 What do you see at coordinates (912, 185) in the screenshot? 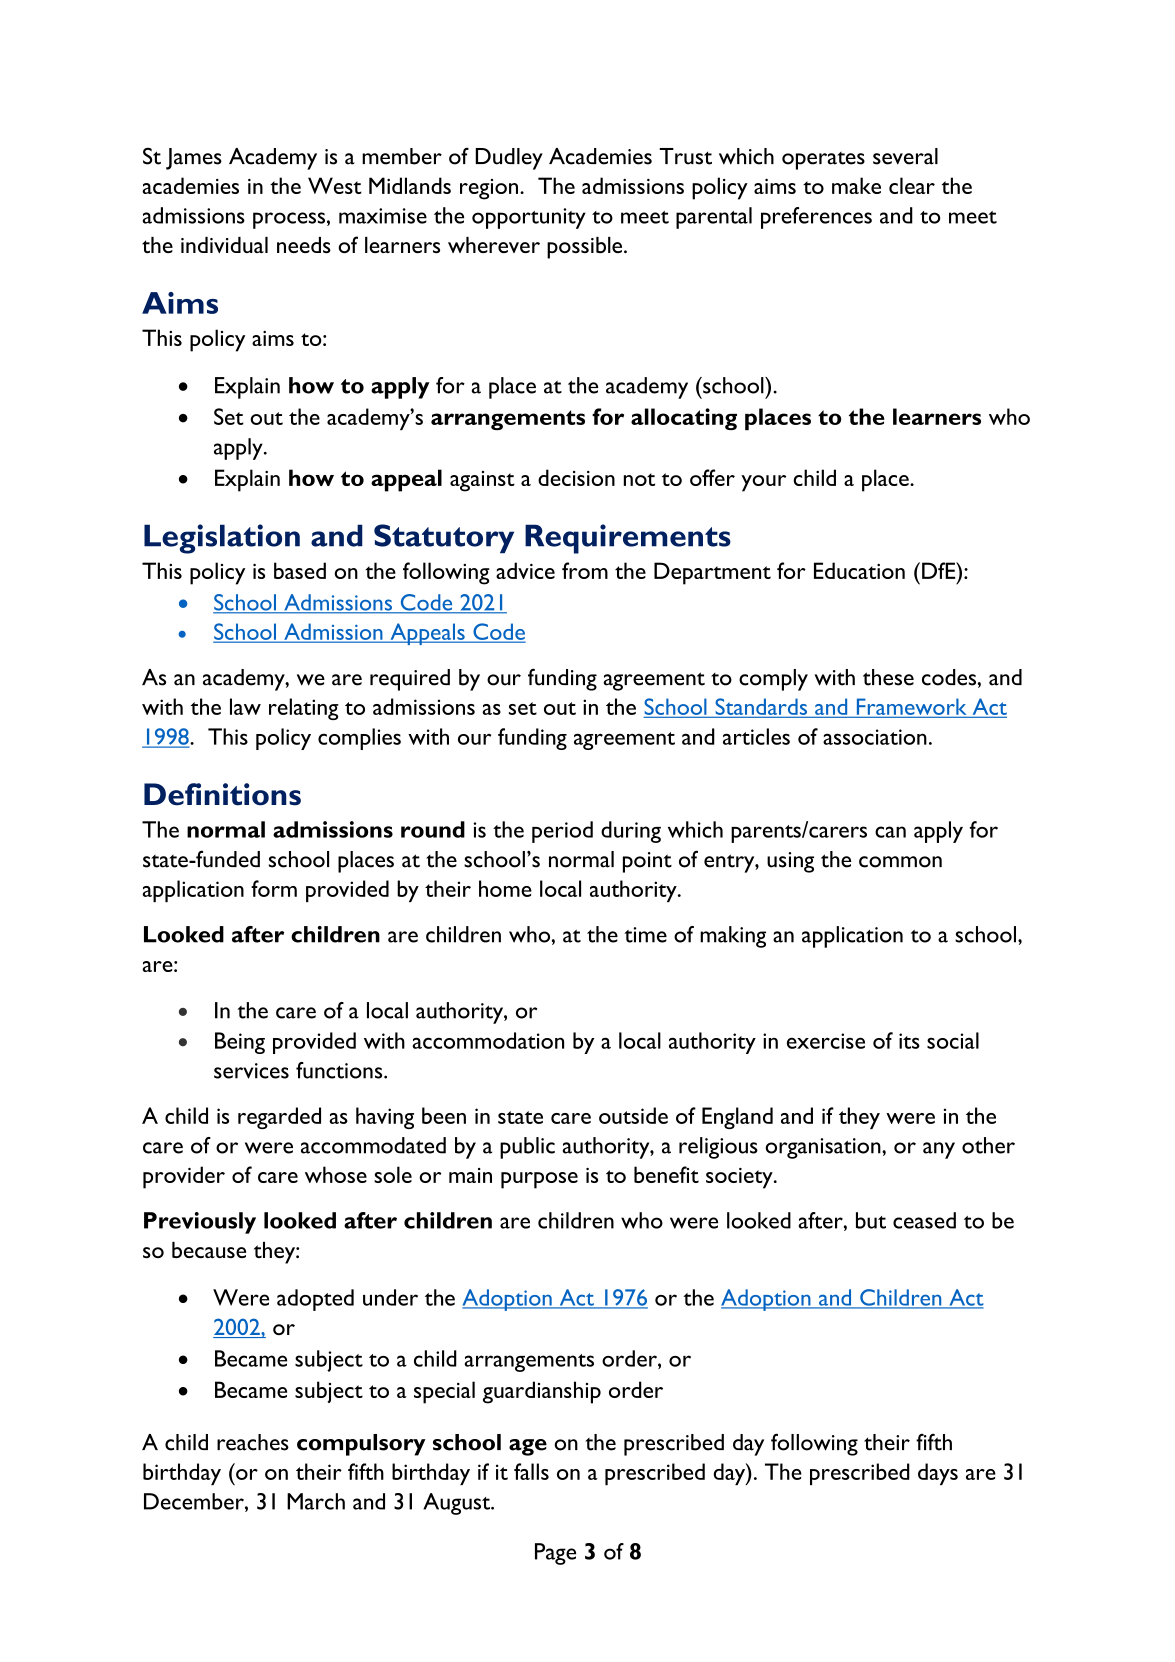
I see `clear` at bounding box center [912, 185].
